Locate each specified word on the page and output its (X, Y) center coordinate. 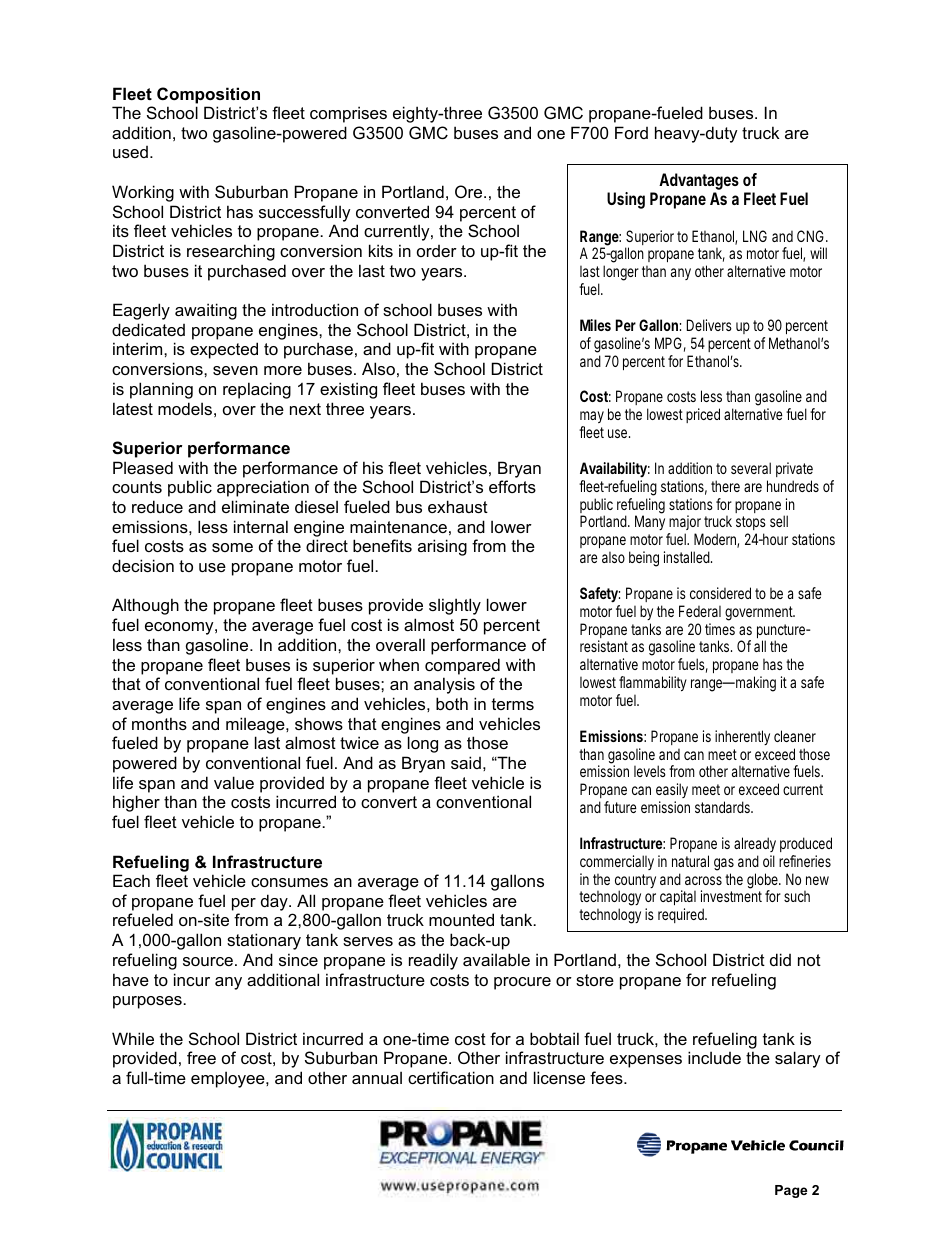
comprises (348, 114)
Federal (700, 611)
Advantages (699, 183)
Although (145, 606)
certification (451, 1077)
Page (791, 1191)
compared (462, 666)
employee (229, 1079)
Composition (208, 95)
